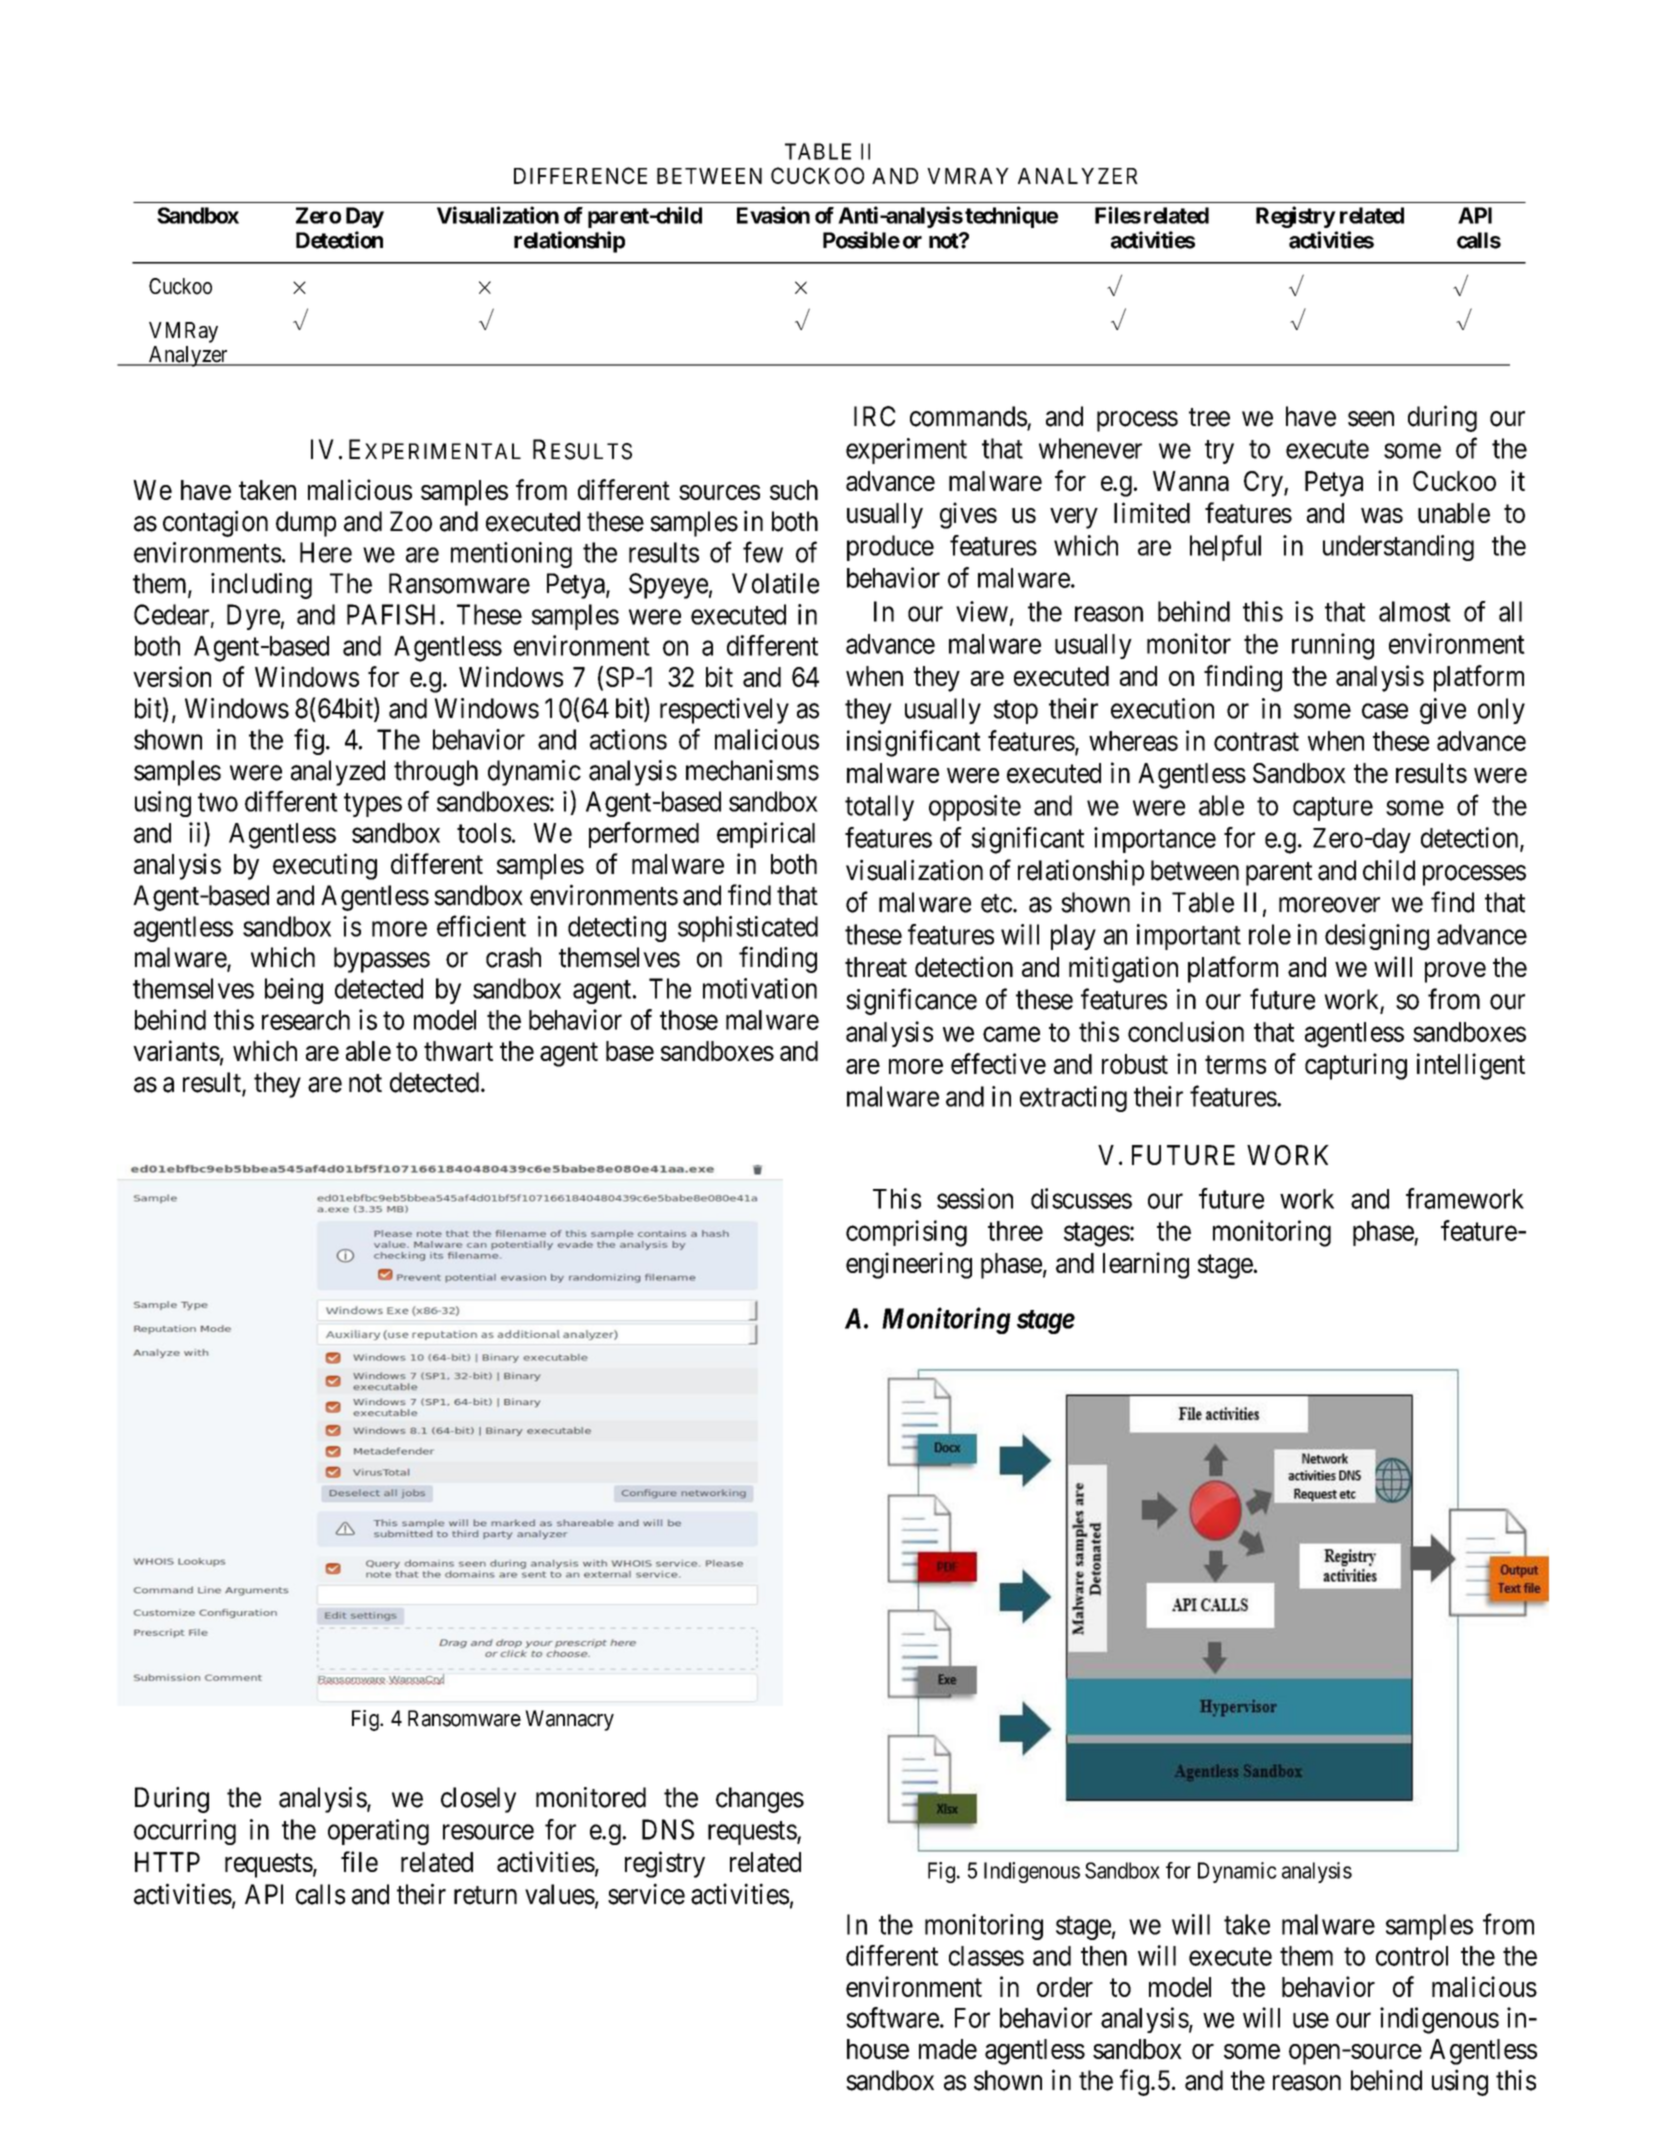  What do you see at coordinates (485, 1895) in the image?
I see `return` at bounding box center [485, 1895].
